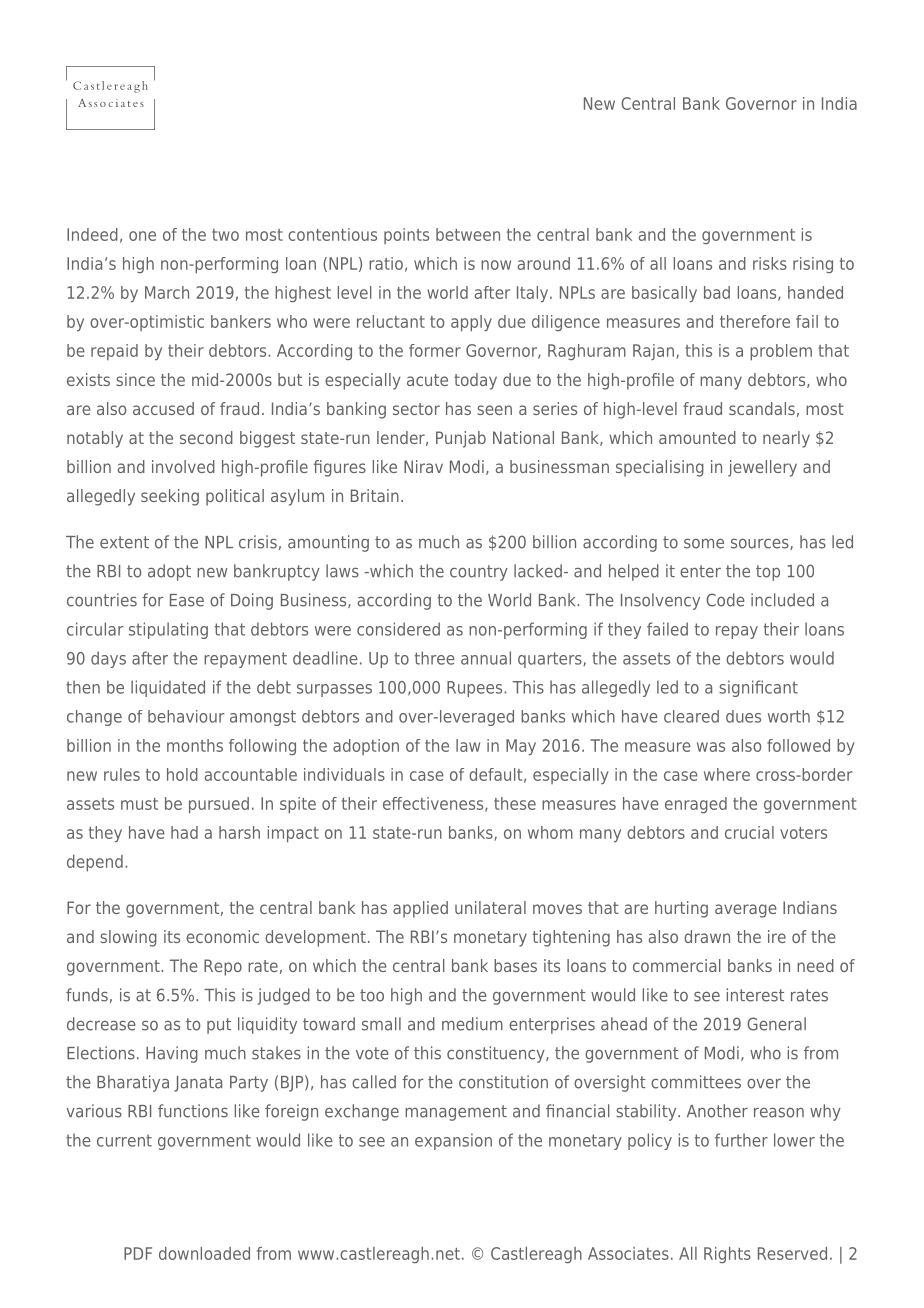 This image has height=1308, width=924. Describe the element at coordinates (204, 1253) in the image. I see `downloaded` at that location.
